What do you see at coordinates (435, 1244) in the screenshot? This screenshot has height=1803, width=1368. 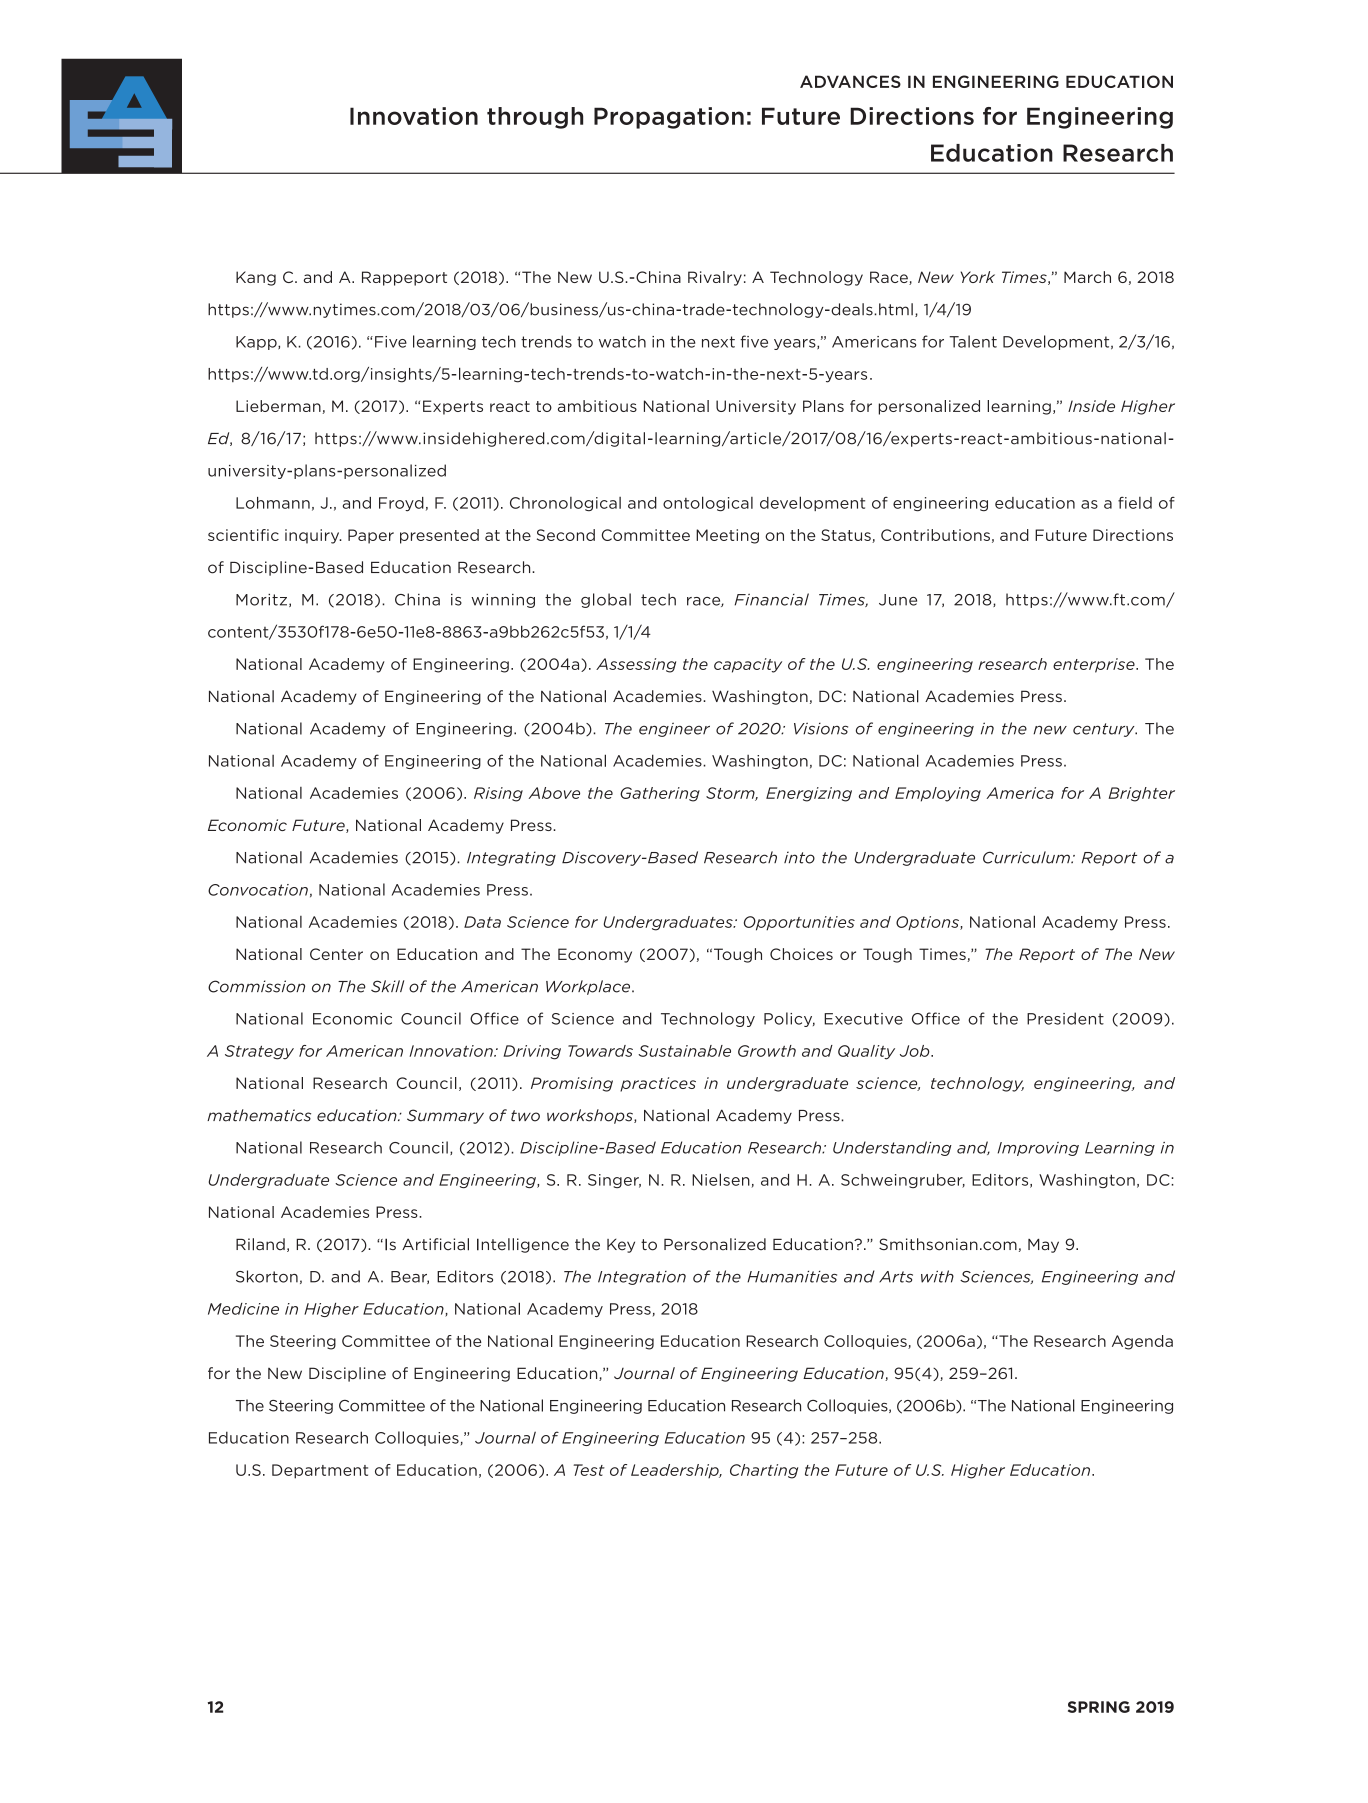 I see `Artificial` at bounding box center [435, 1244].
